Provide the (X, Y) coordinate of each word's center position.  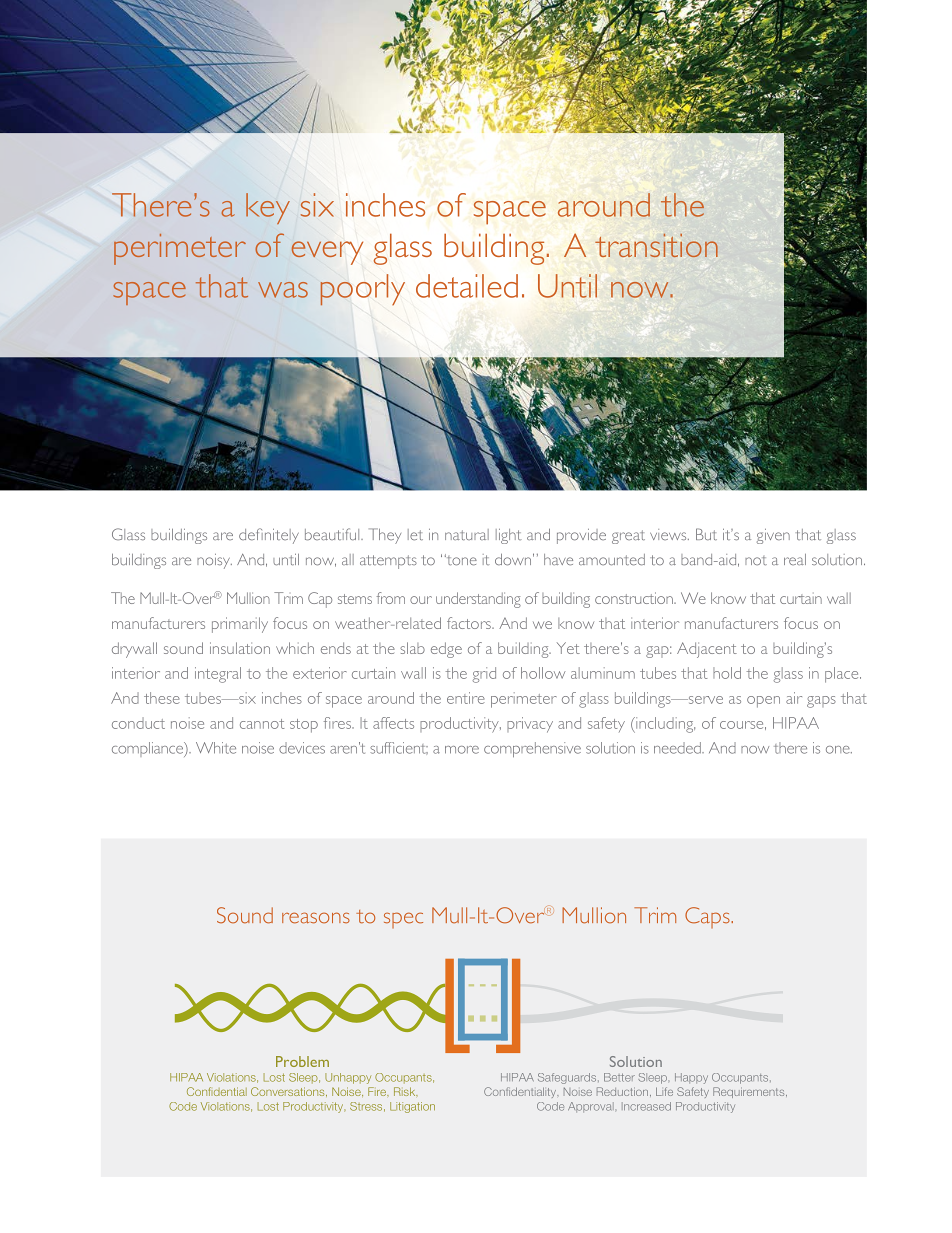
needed (678, 748)
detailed (467, 286)
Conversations (289, 1092)
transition (656, 245)
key (268, 208)
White (216, 748)
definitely (269, 536)
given (773, 536)
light (509, 536)
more (462, 750)
